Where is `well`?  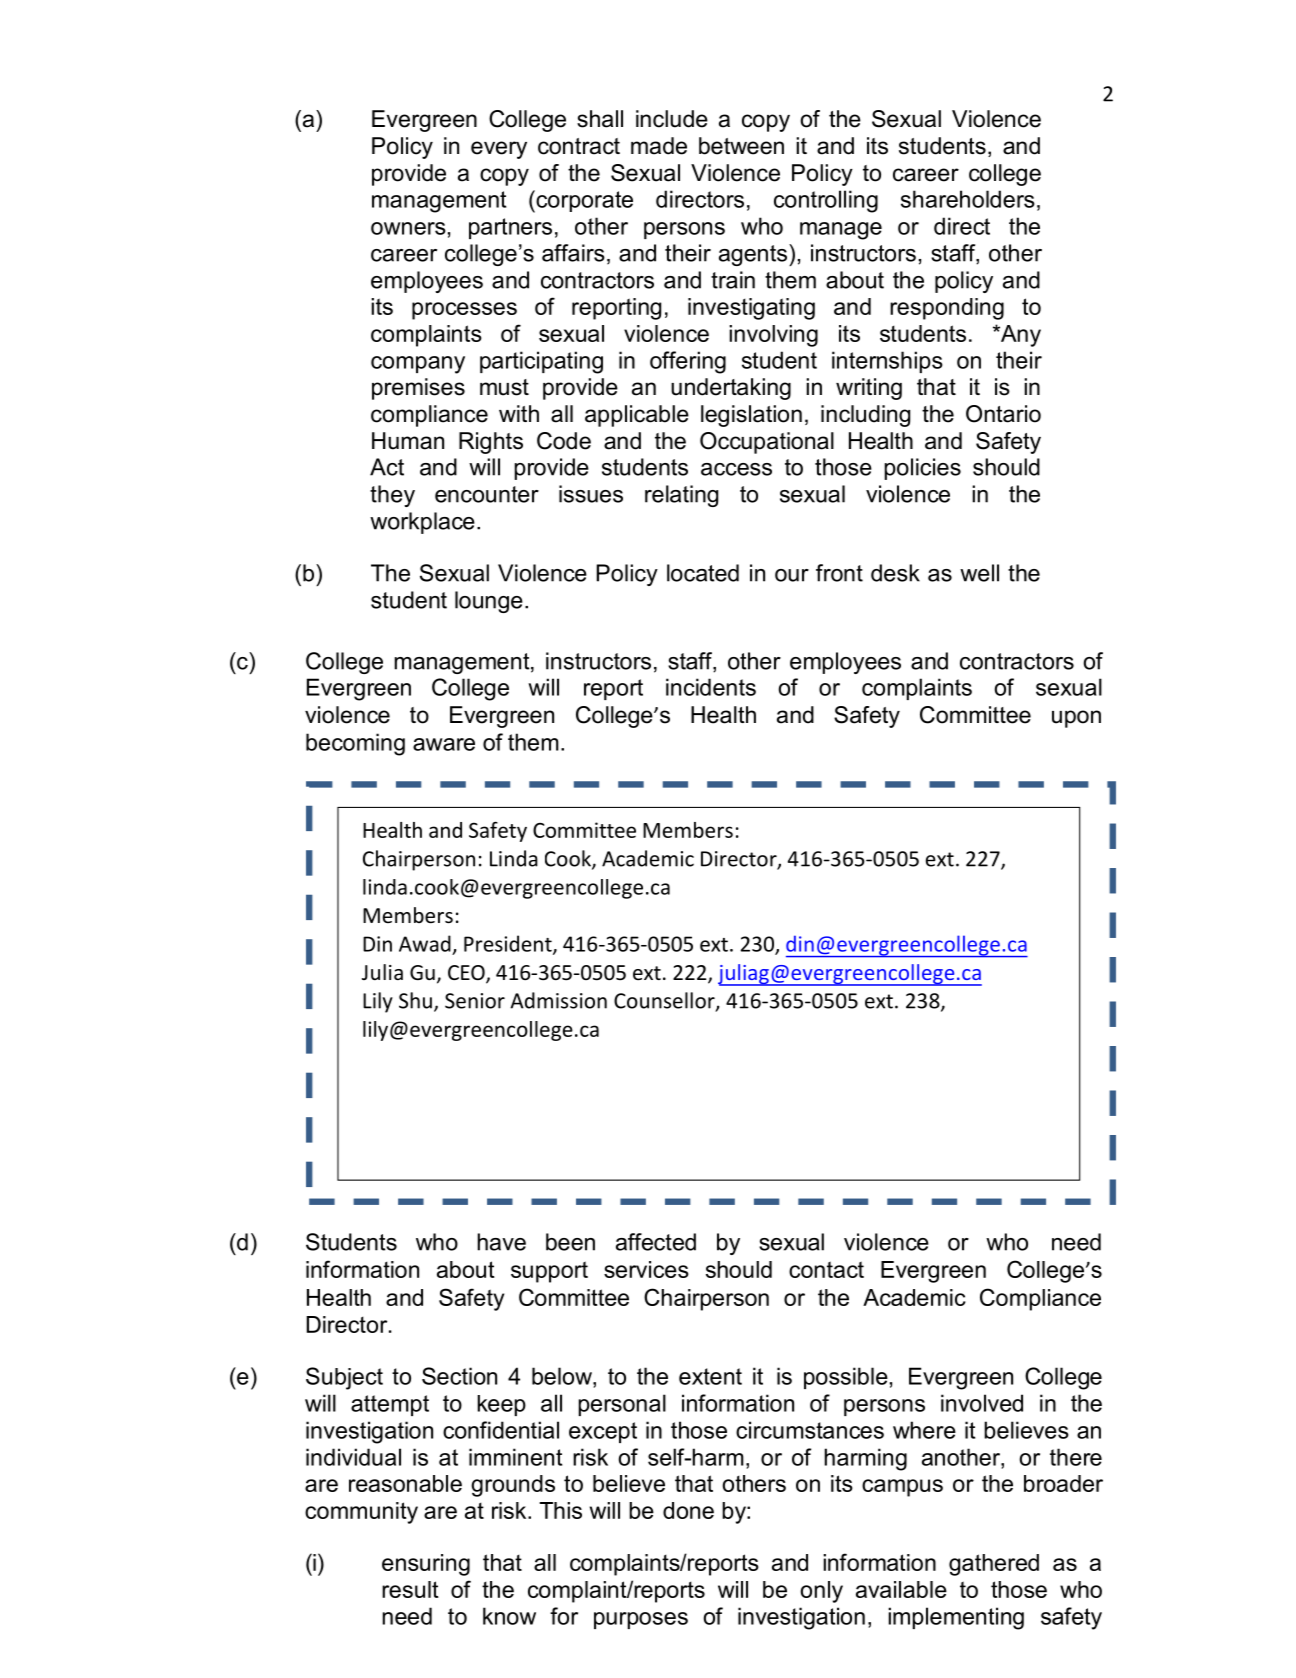 well is located at coordinates (979, 573).
